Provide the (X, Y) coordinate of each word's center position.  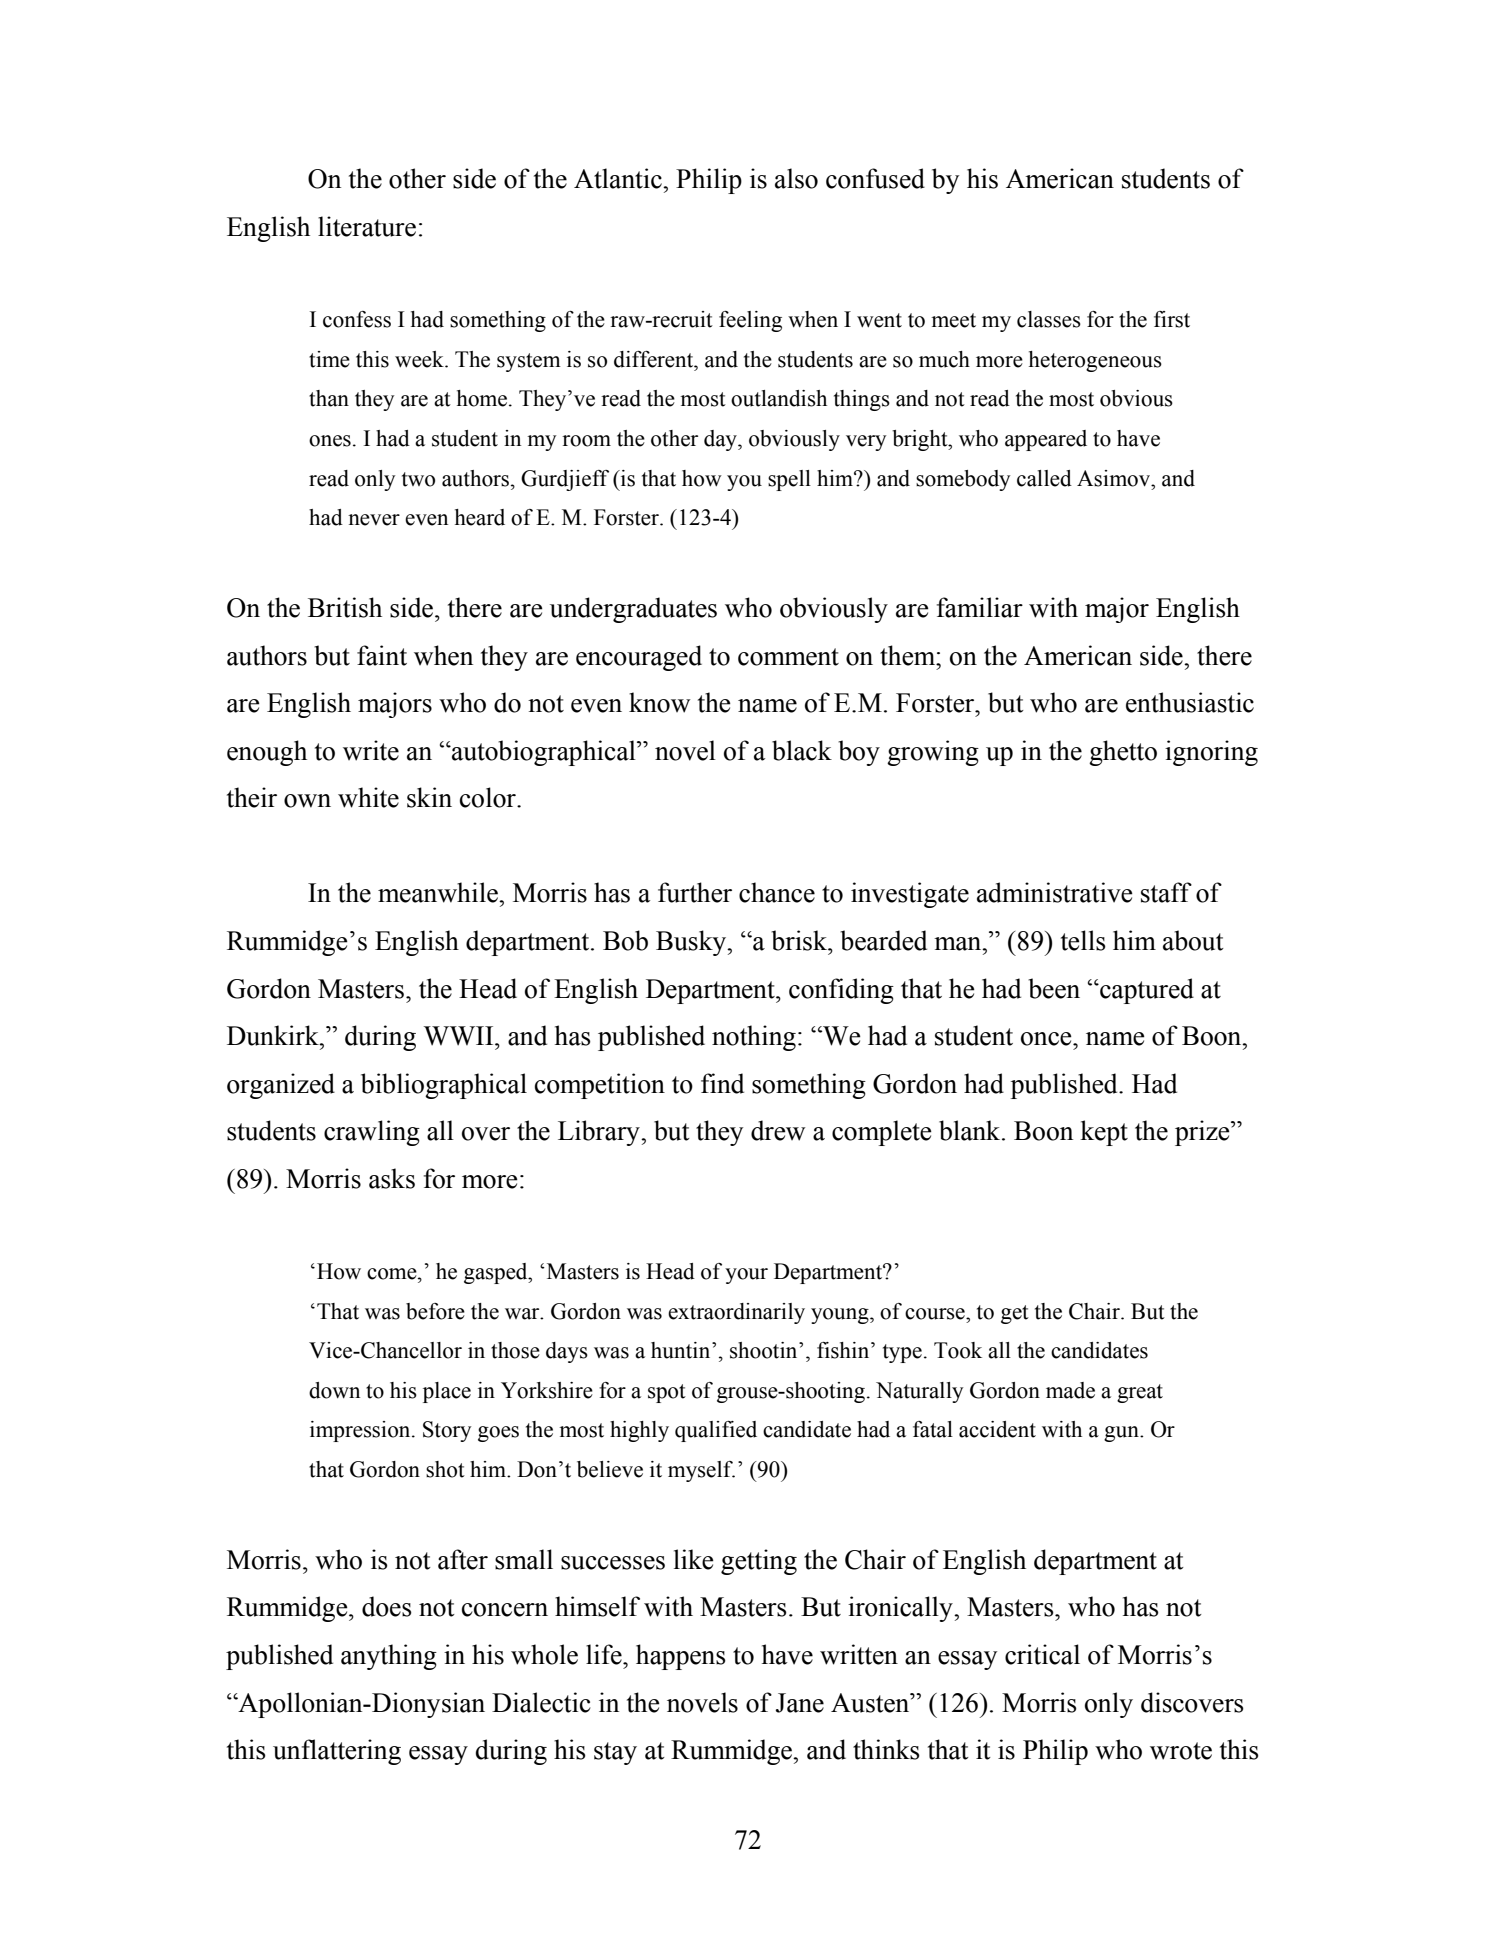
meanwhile (439, 892)
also (796, 178)
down (334, 1390)
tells (1083, 940)
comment (788, 657)
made (1070, 1390)
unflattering (337, 1752)
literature (367, 226)
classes (1049, 319)
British (345, 607)
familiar (980, 607)
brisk (800, 940)
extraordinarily (736, 1313)
